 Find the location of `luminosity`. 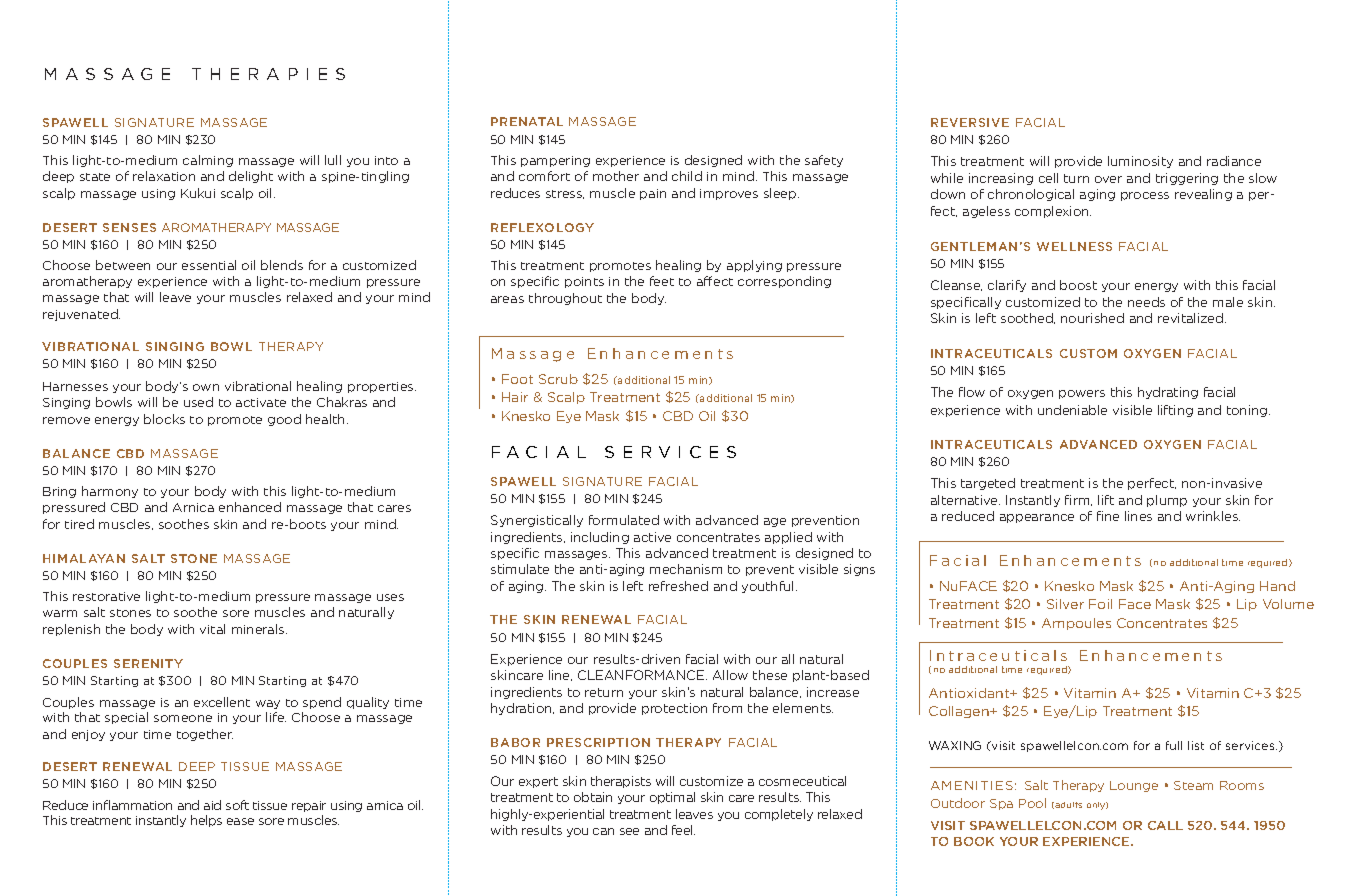

luminosity is located at coordinates (1140, 162).
